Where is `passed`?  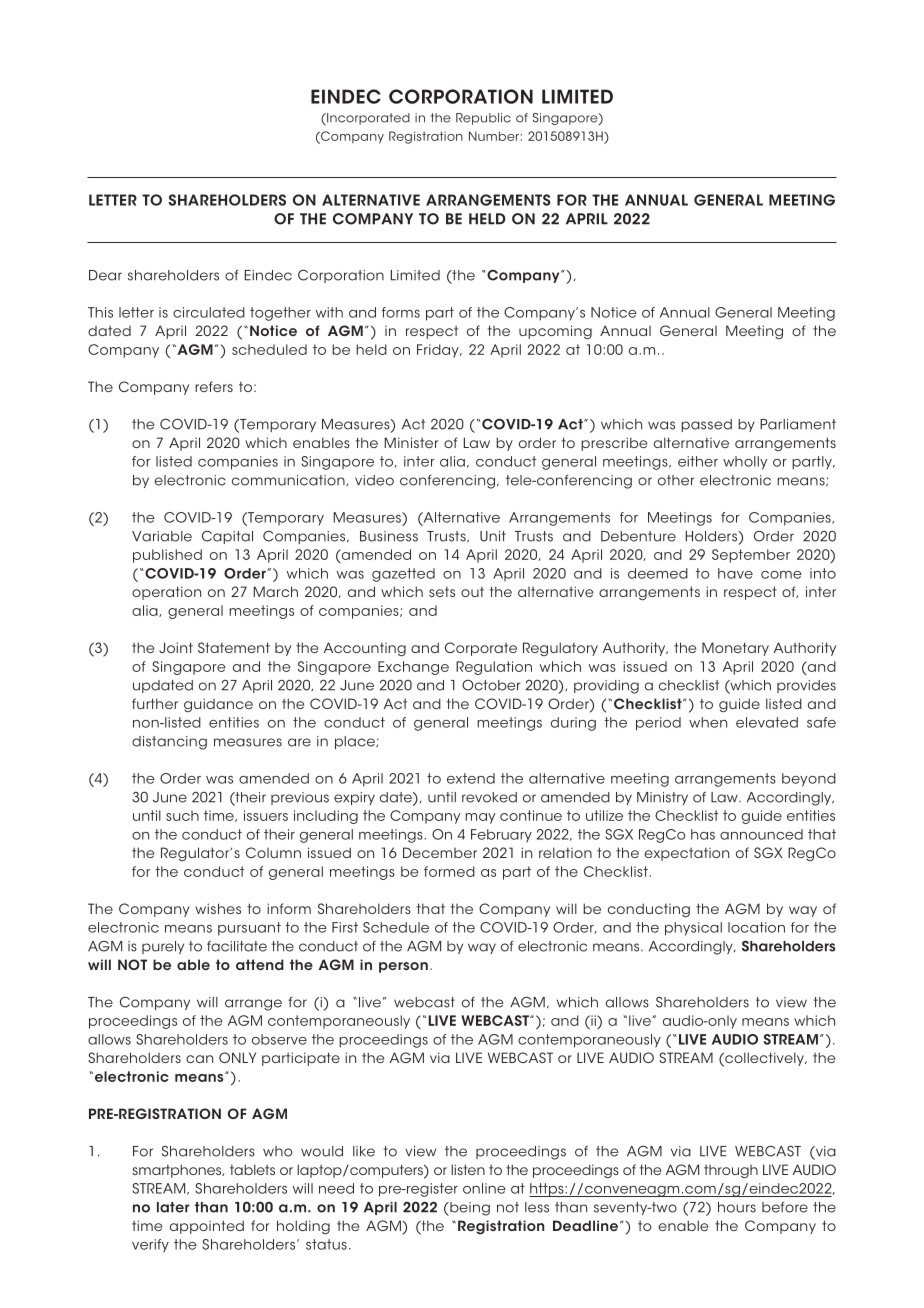
passed is located at coordinates (706, 425).
